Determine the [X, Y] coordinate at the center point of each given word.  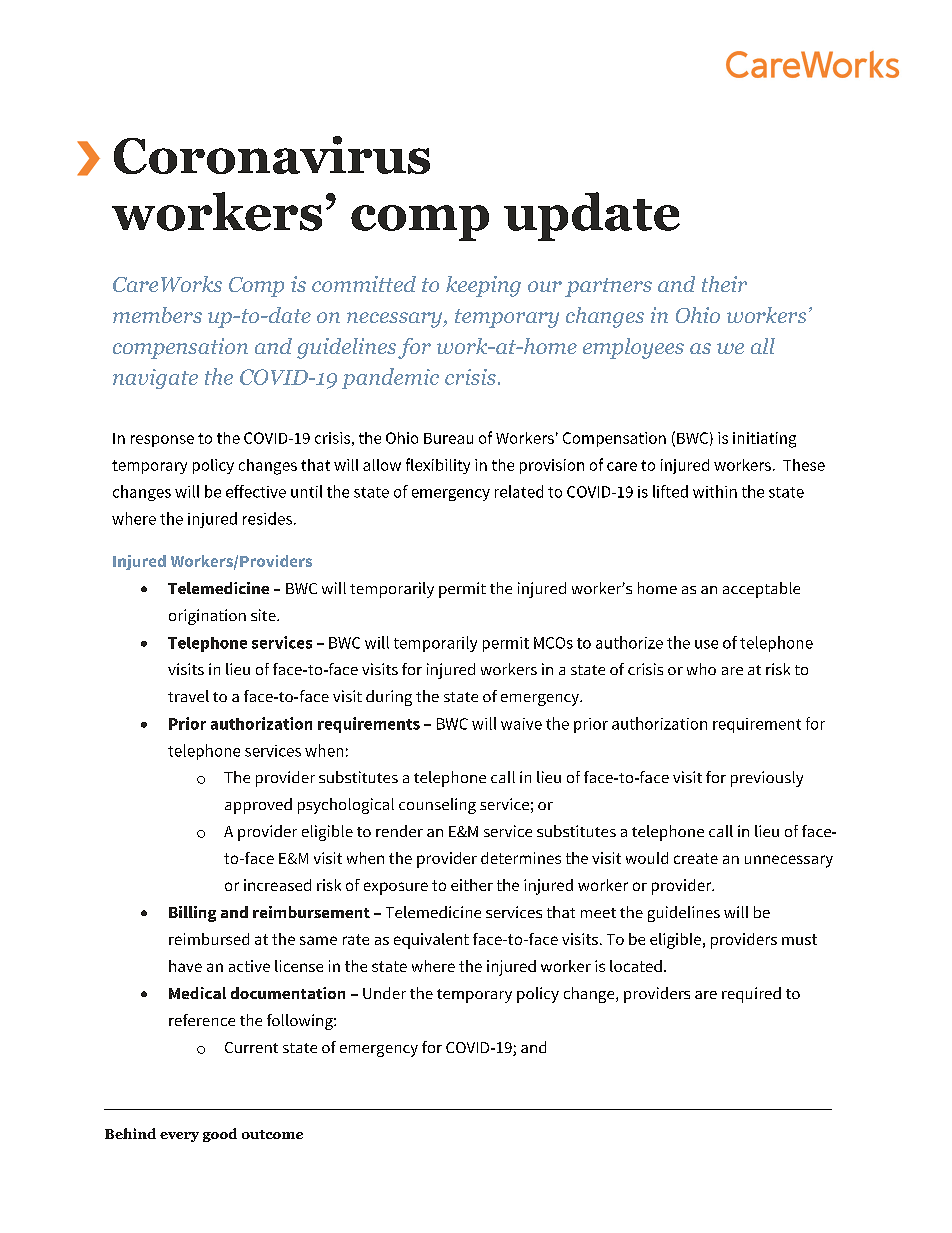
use [706, 644]
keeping [483, 286]
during [389, 698]
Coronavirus [272, 155]
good [220, 1135]
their [724, 284]
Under [384, 993]
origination [207, 617]
